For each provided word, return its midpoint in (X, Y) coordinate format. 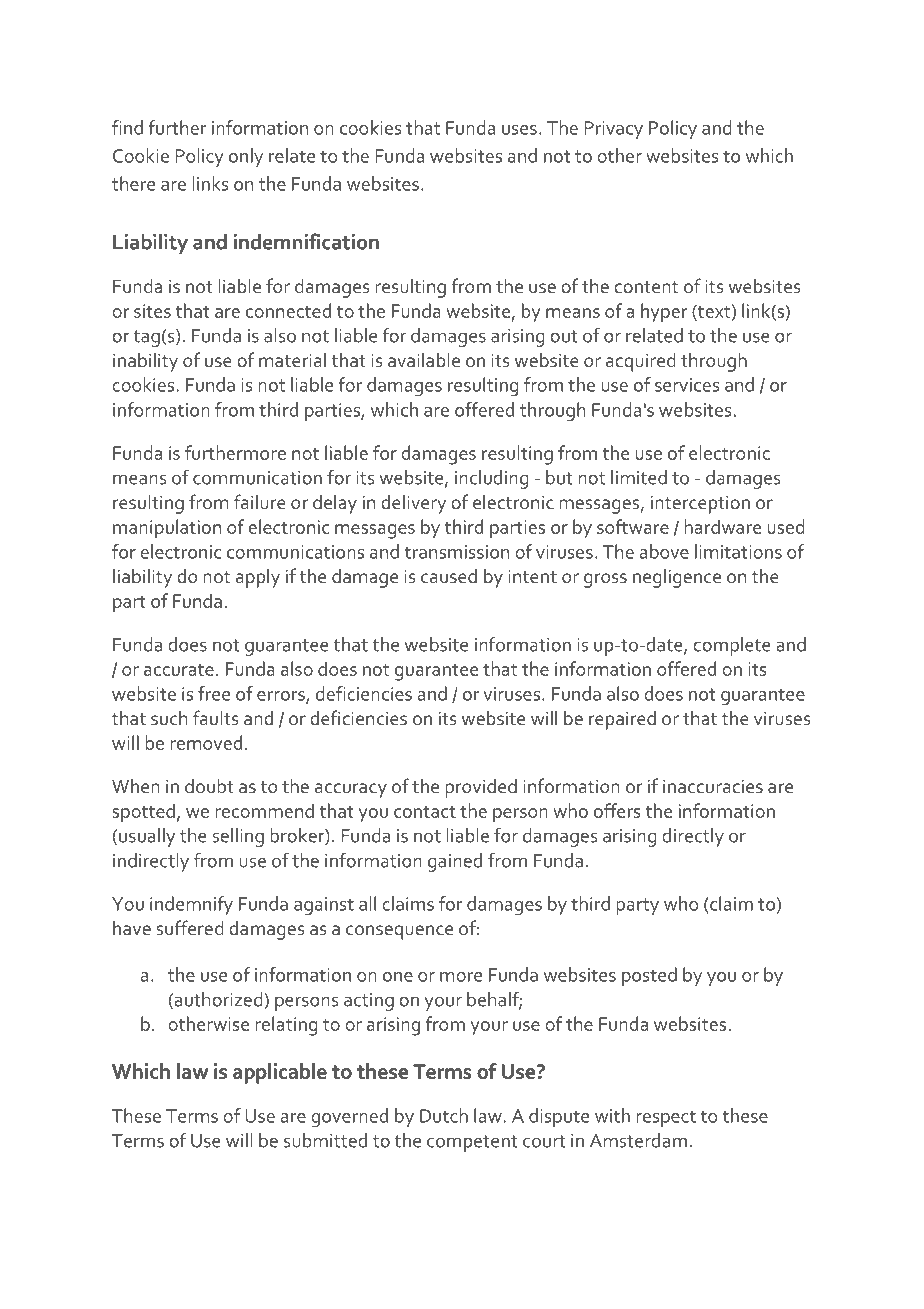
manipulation (167, 529)
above (664, 551)
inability (145, 362)
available (424, 360)
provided (481, 788)
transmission (456, 552)
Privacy (613, 130)
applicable (280, 1073)
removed (206, 742)
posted (649, 976)
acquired (640, 362)
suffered (189, 927)
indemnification (306, 241)
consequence (399, 932)
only (246, 157)
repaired (622, 720)
